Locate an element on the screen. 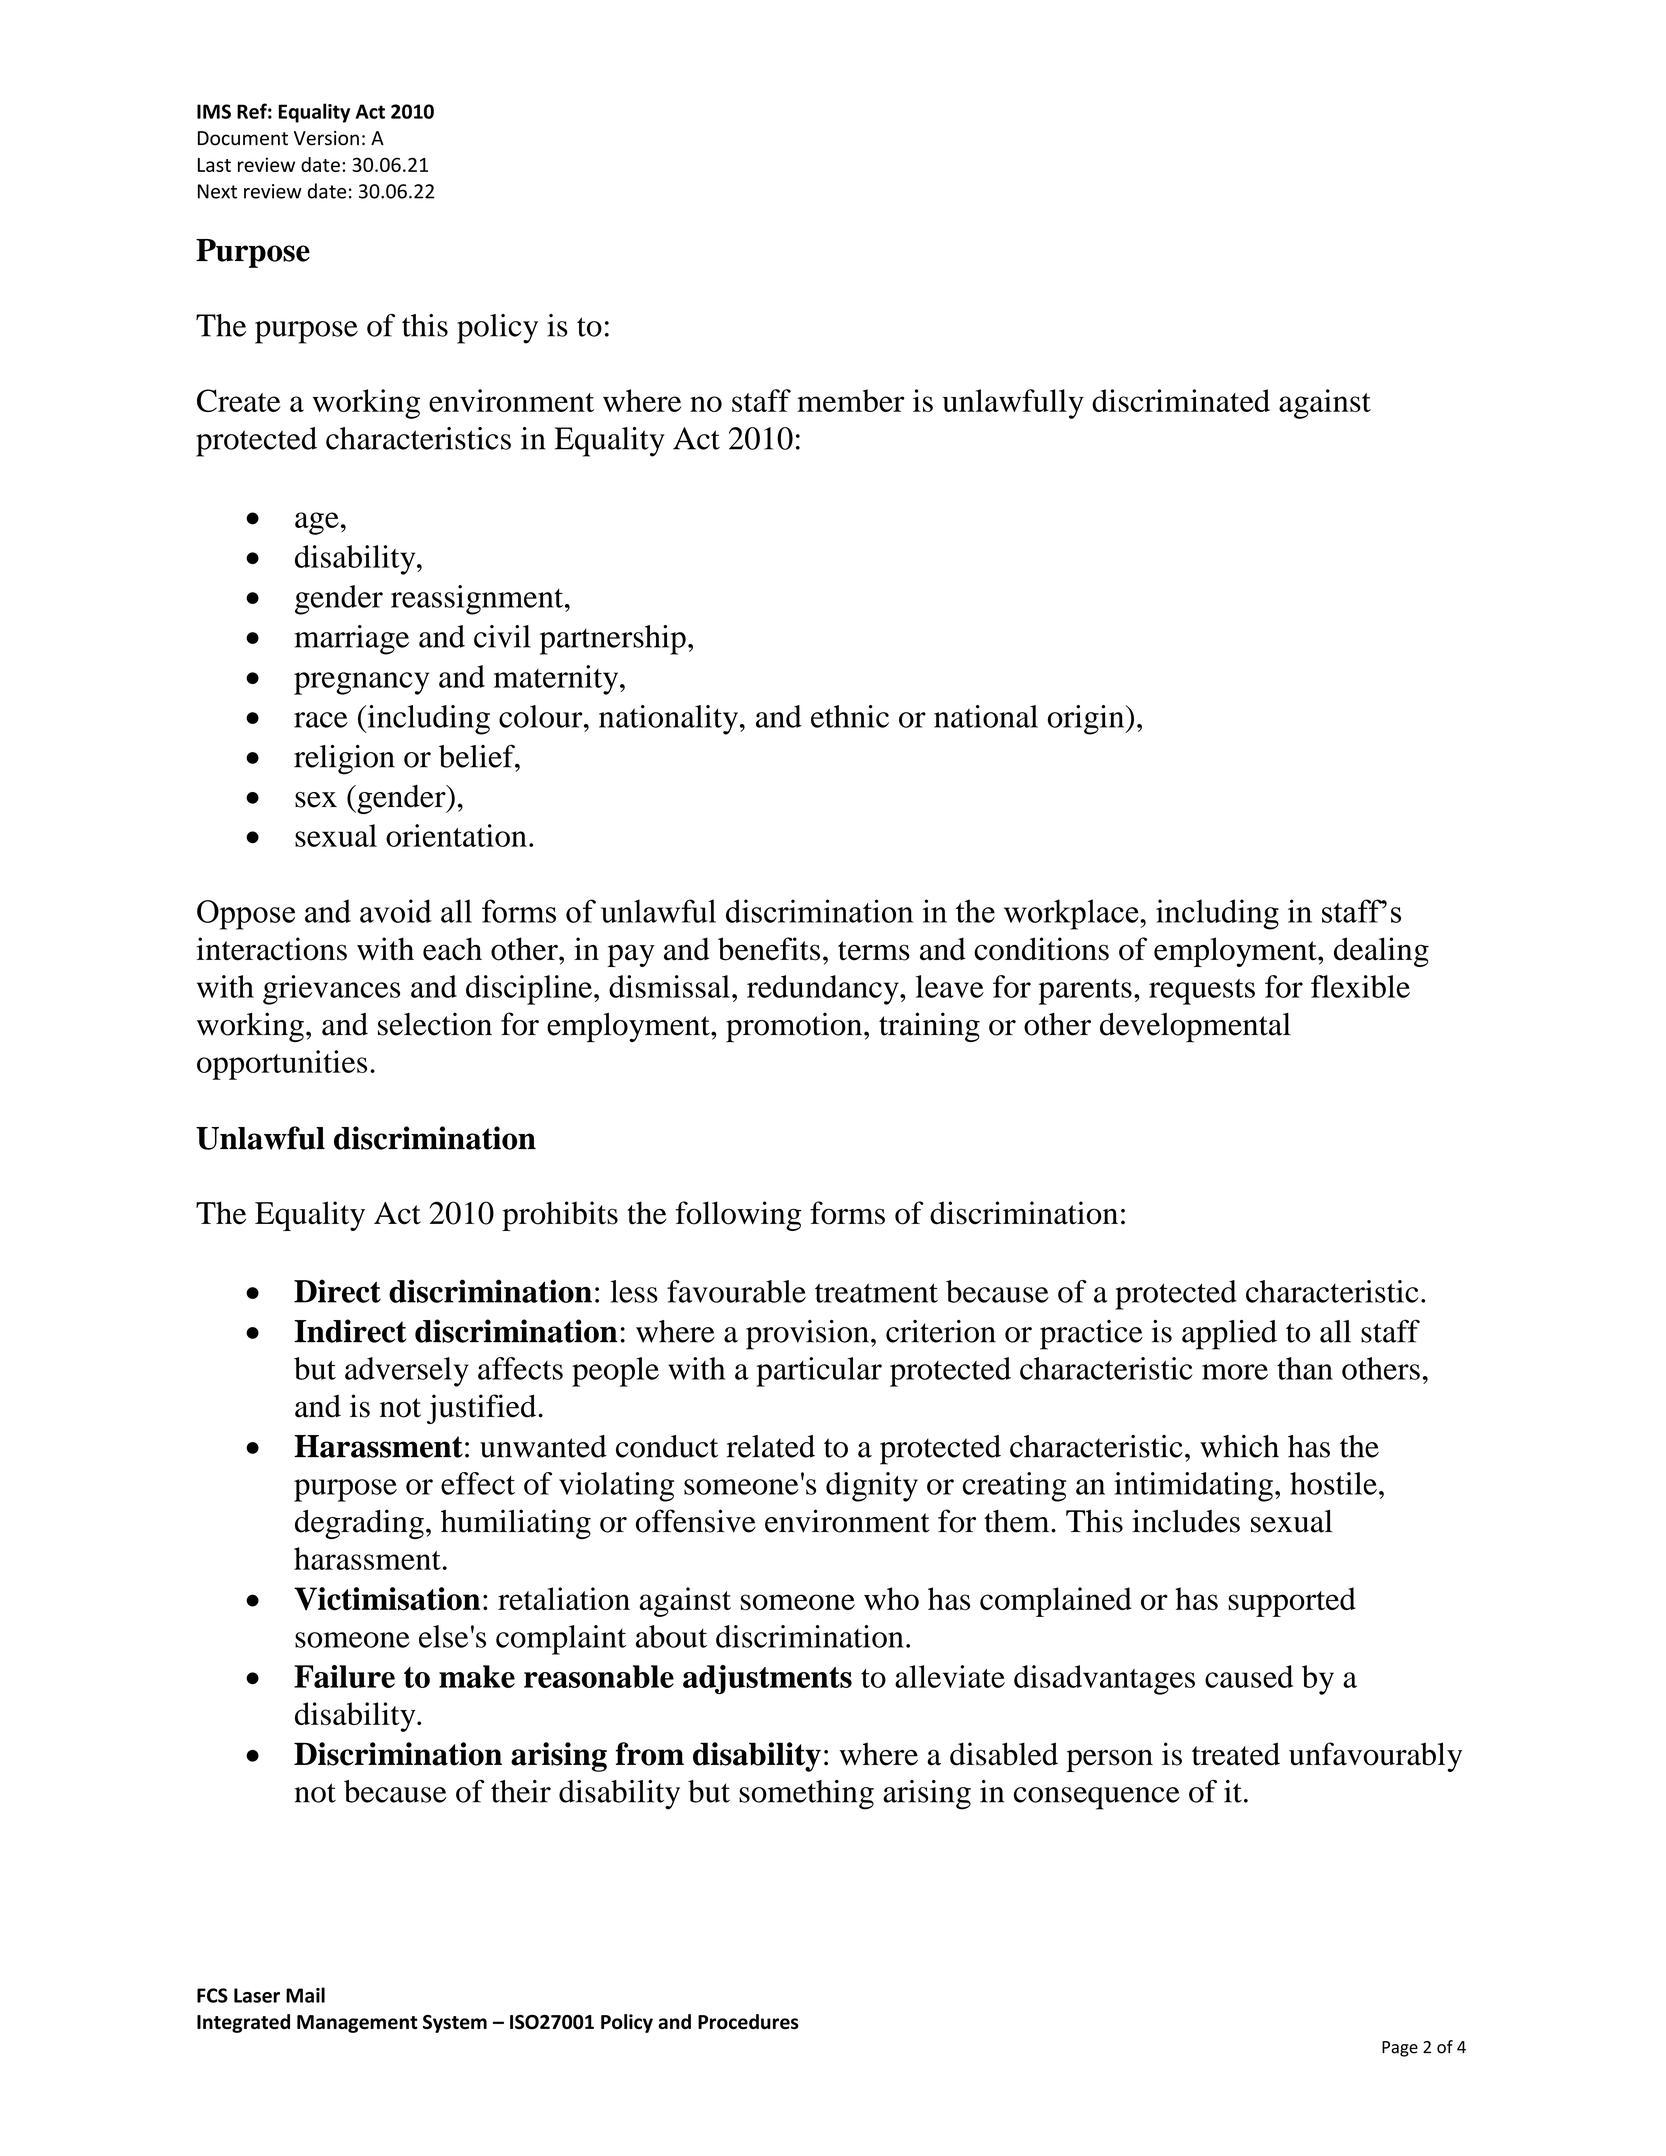  Procedures is located at coordinates (748, 2022).
